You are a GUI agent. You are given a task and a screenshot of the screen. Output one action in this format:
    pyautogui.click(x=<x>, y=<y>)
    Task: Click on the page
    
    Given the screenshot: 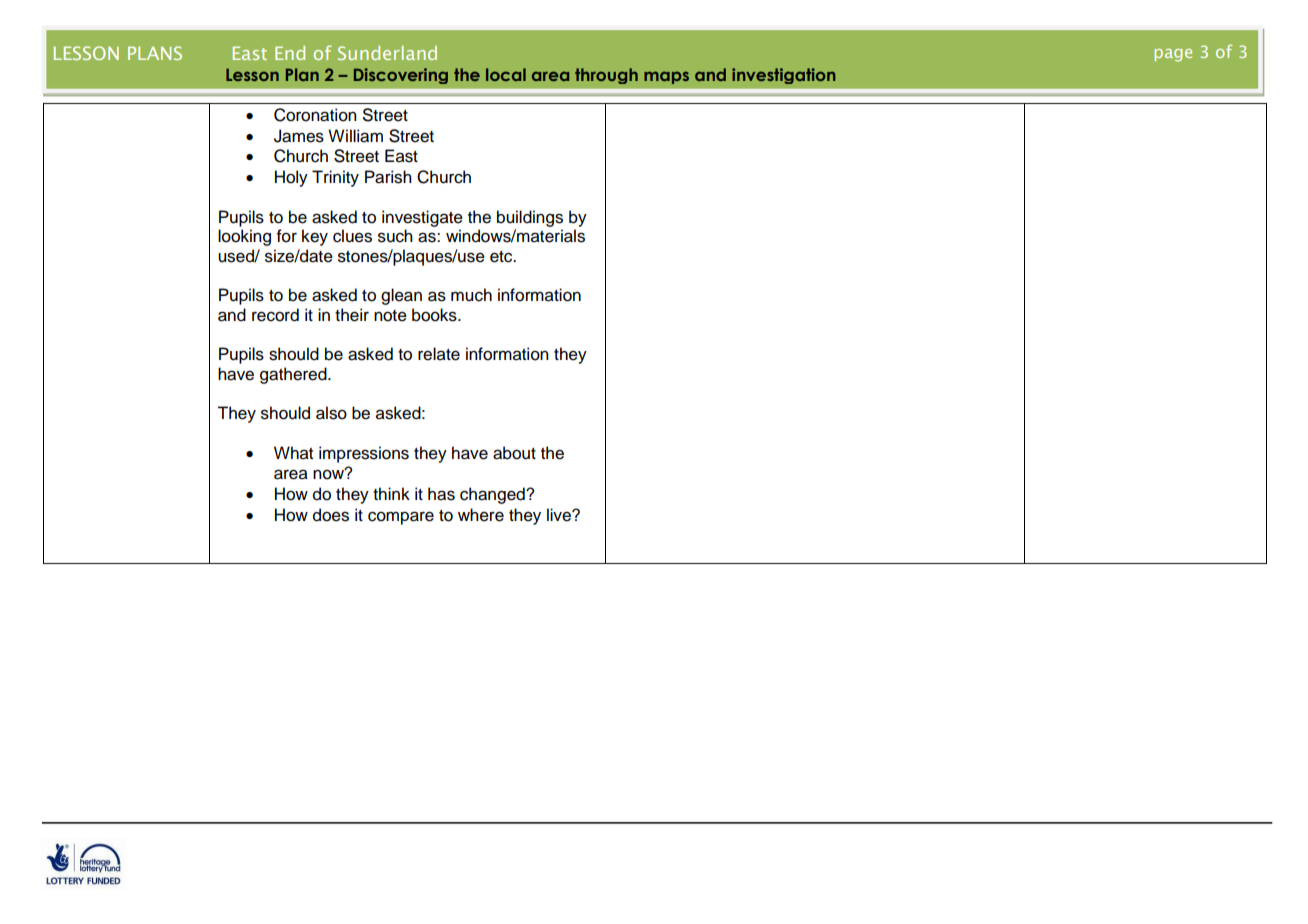 What is the action you would take?
    pyautogui.click(x=1173, y=55)
